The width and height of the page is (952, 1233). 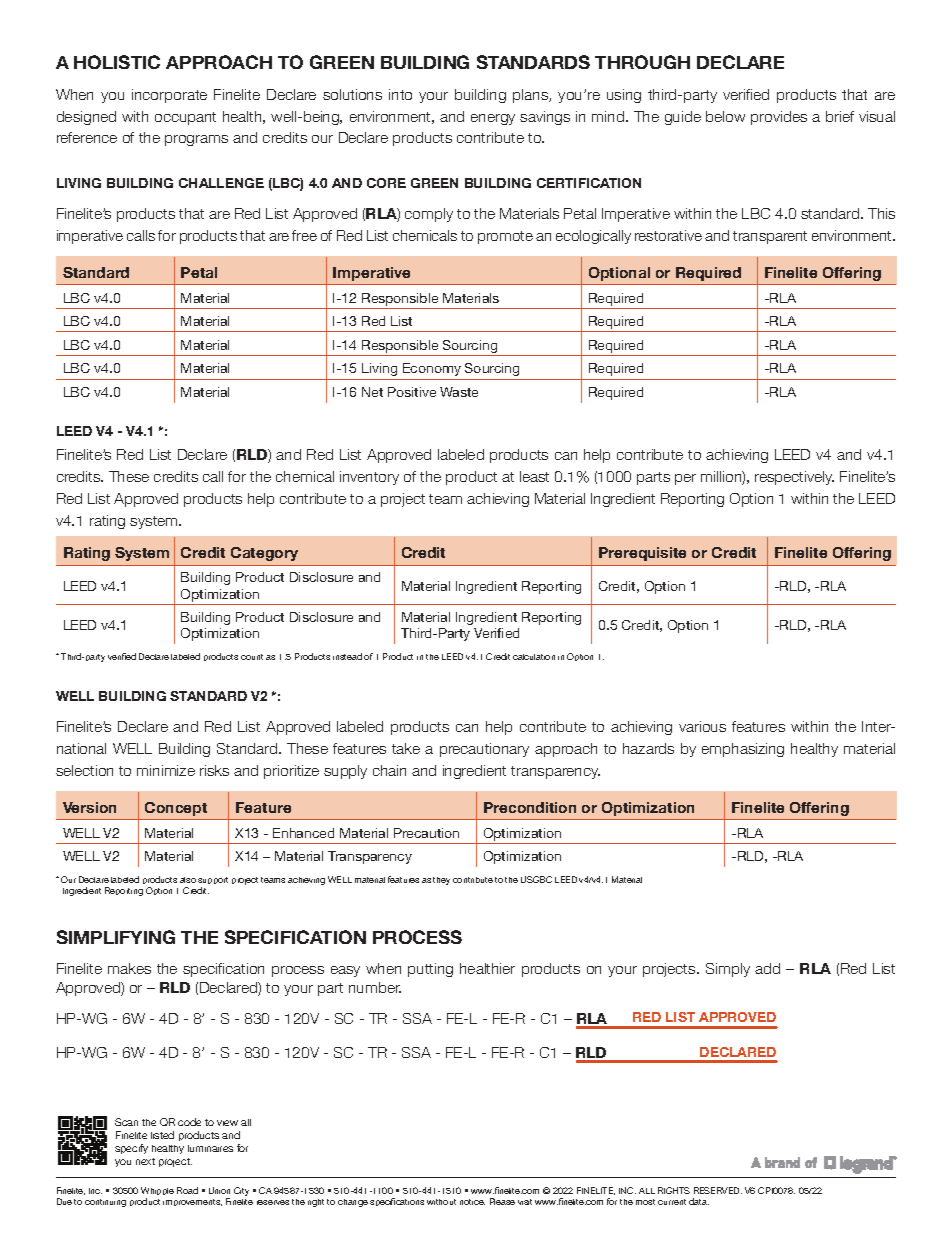 What do you see at coordinates (406, 748) in the page?
I see `take` at bounding box center [406, 748].
